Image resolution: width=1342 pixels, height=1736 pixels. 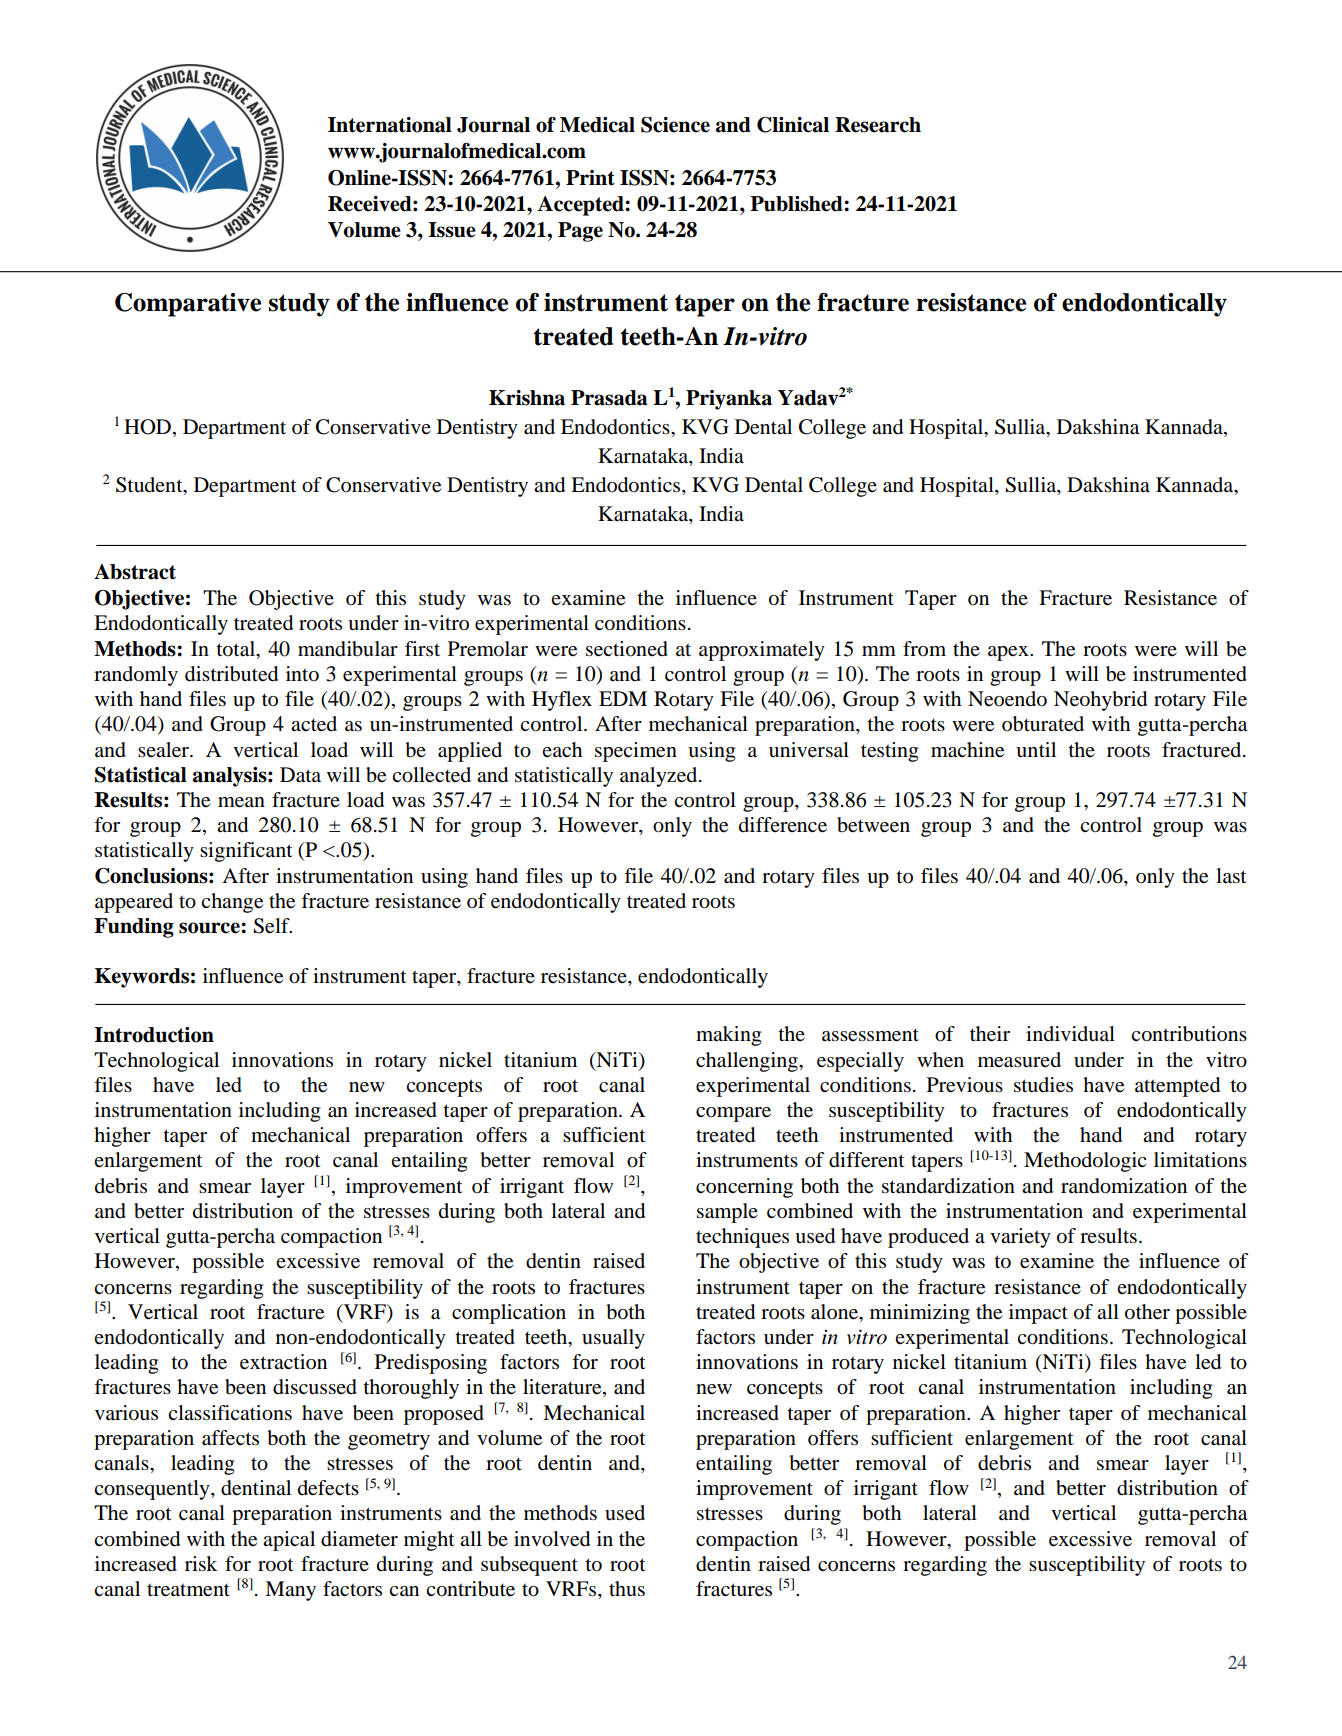 I want to click on Science, so click(x=675, y=125).
